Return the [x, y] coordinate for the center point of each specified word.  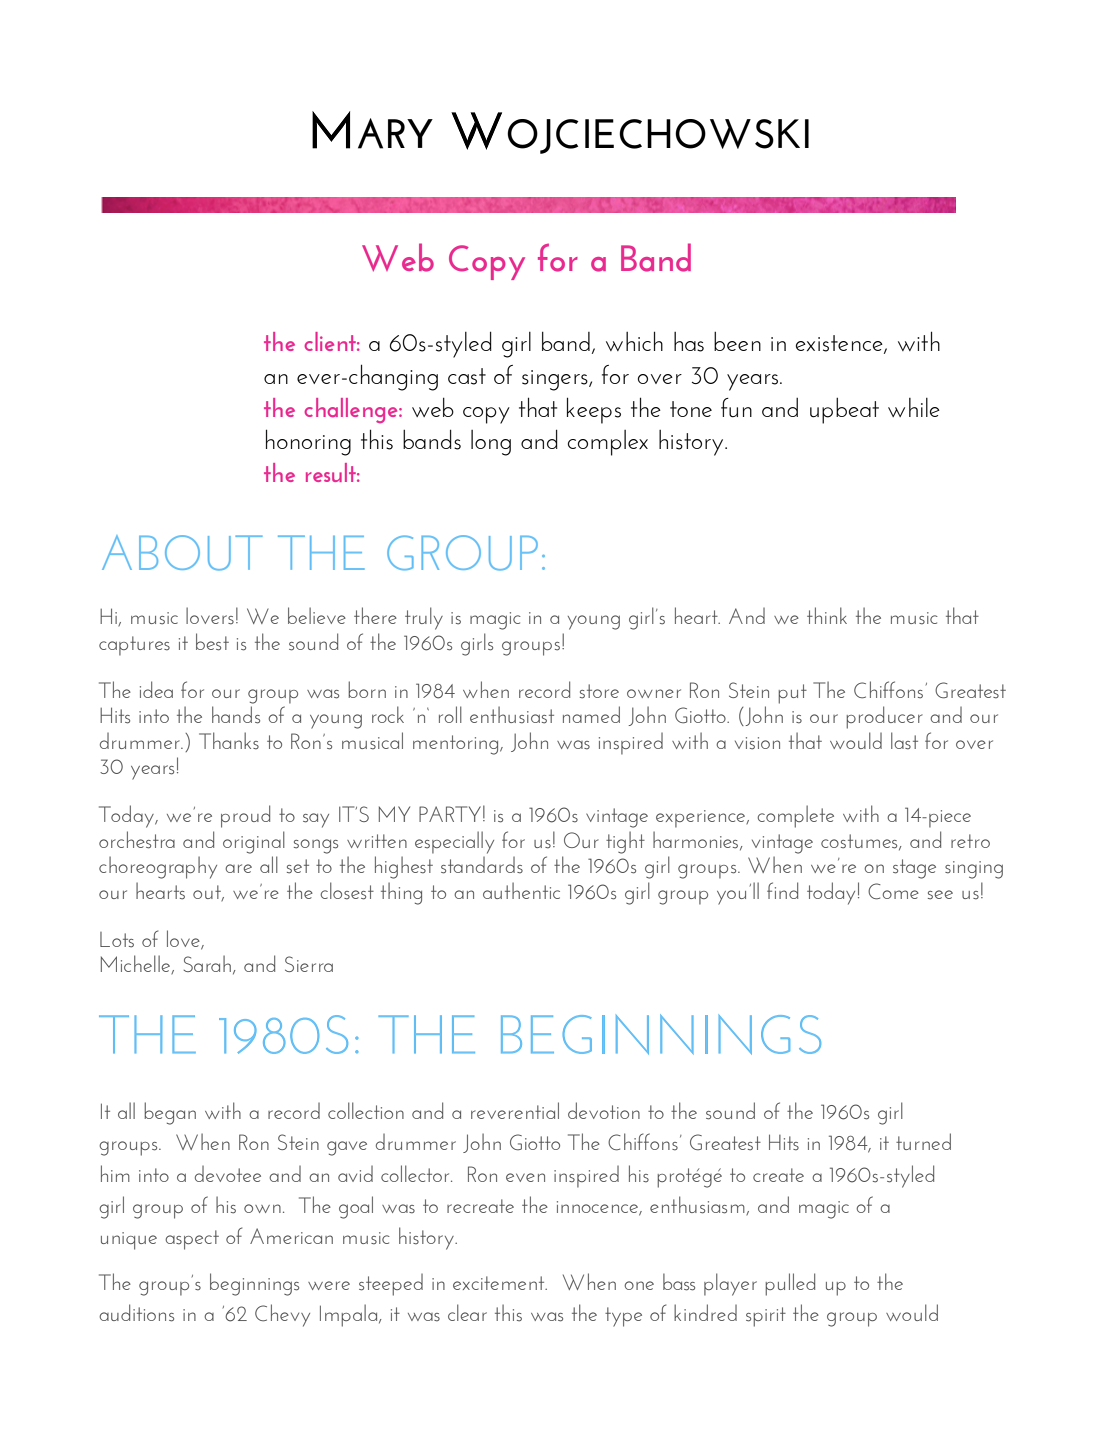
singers [556, 380]
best [212, 642]
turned [923, 1141]
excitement [500, 1283]
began [170, 1113]
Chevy [282, 1315]
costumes [860, 842]
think [827, 615]
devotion [604, 1110]
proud [245, 816]
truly [424, 618]
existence [840, 344]
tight [625, 842]
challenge [352, 410]
